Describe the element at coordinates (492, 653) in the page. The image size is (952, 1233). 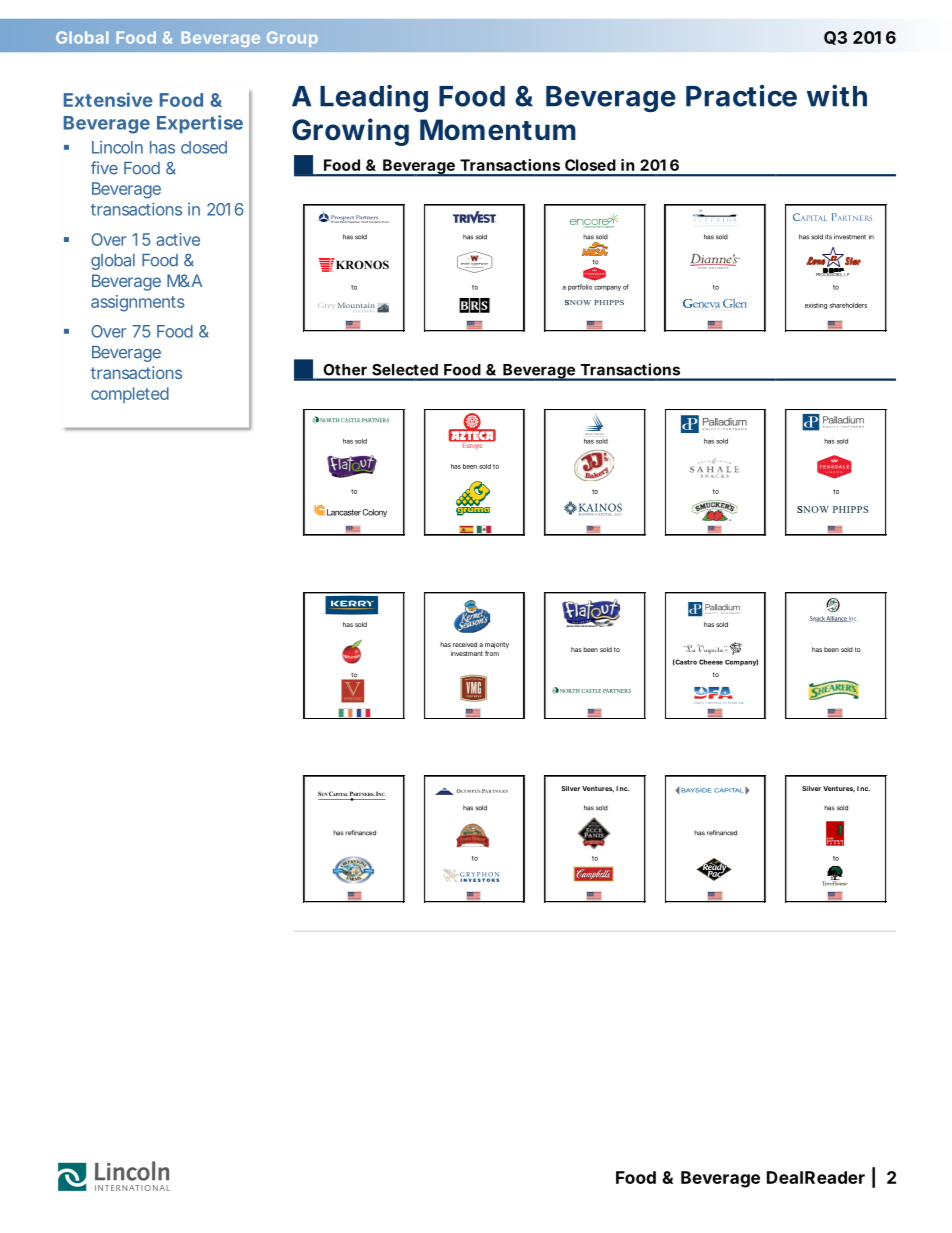
I see `from` at that location.
